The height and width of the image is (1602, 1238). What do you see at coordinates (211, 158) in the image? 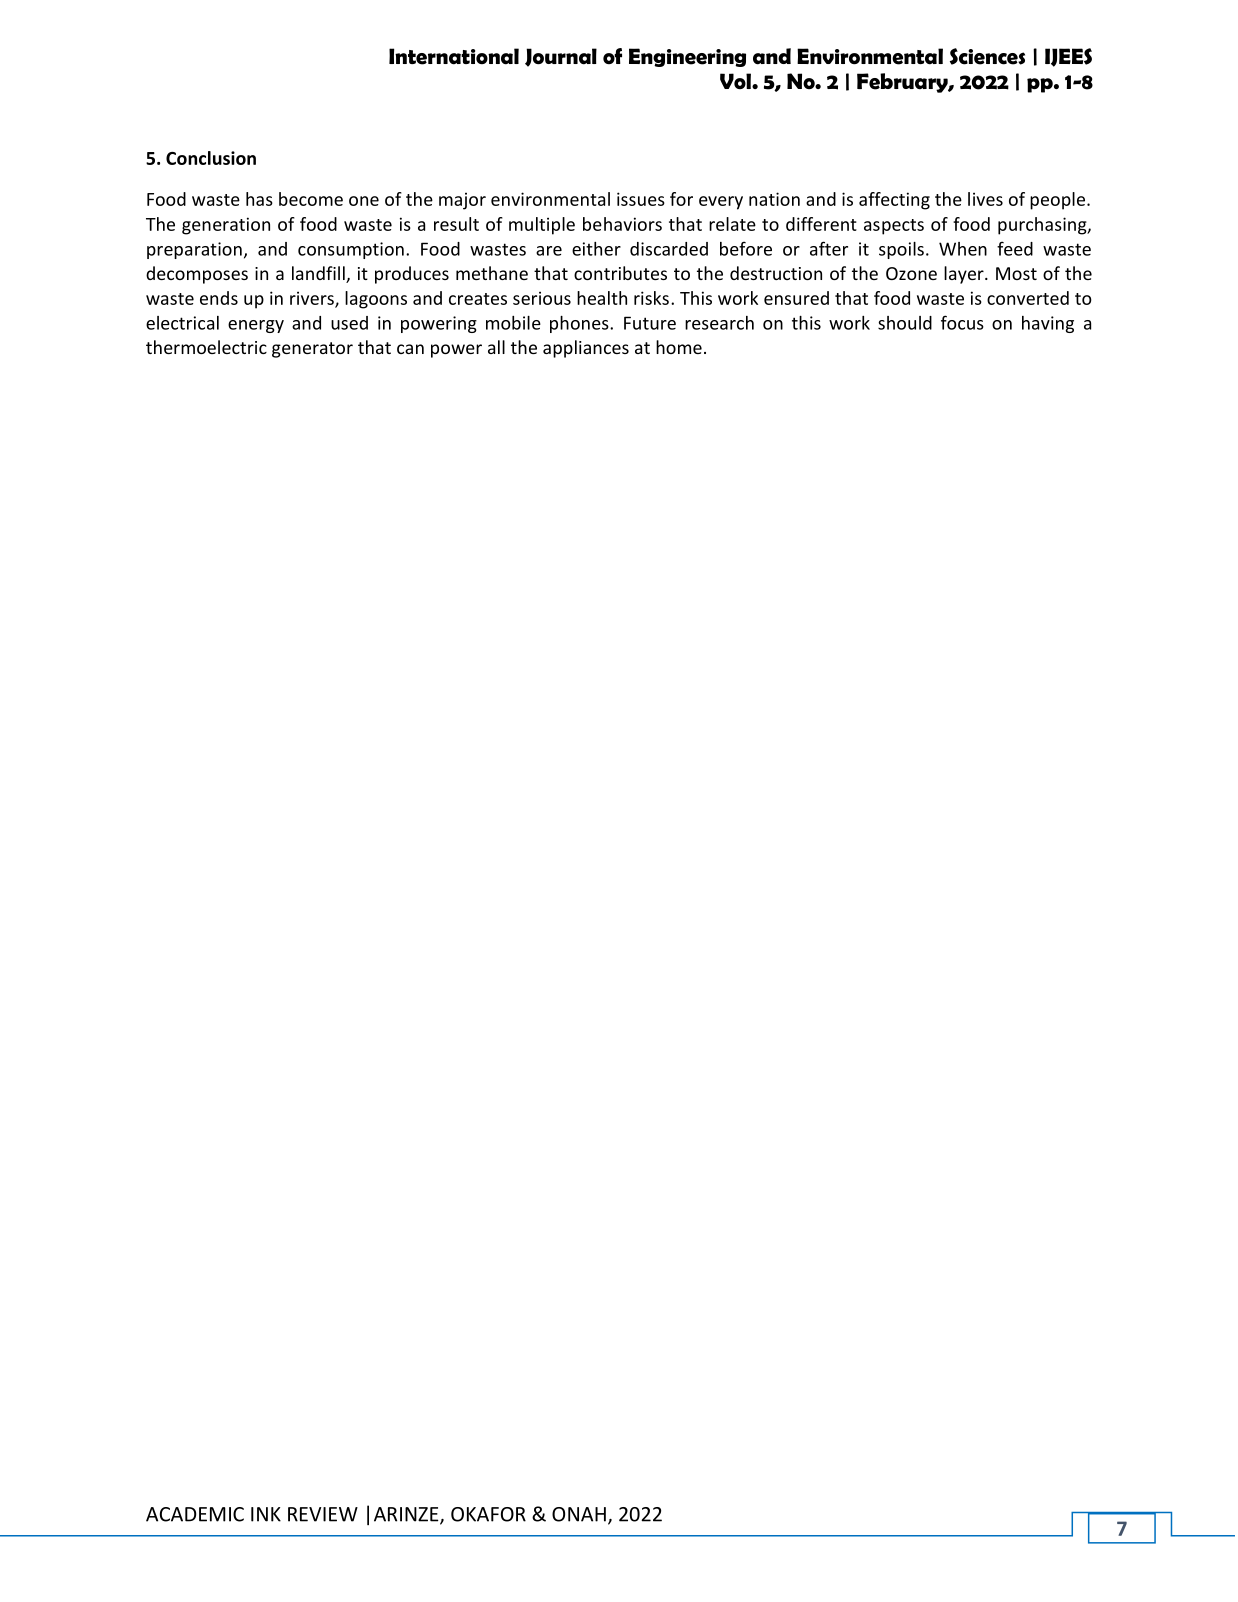
I see `Conclusion` at bounding box center [211, 158].
